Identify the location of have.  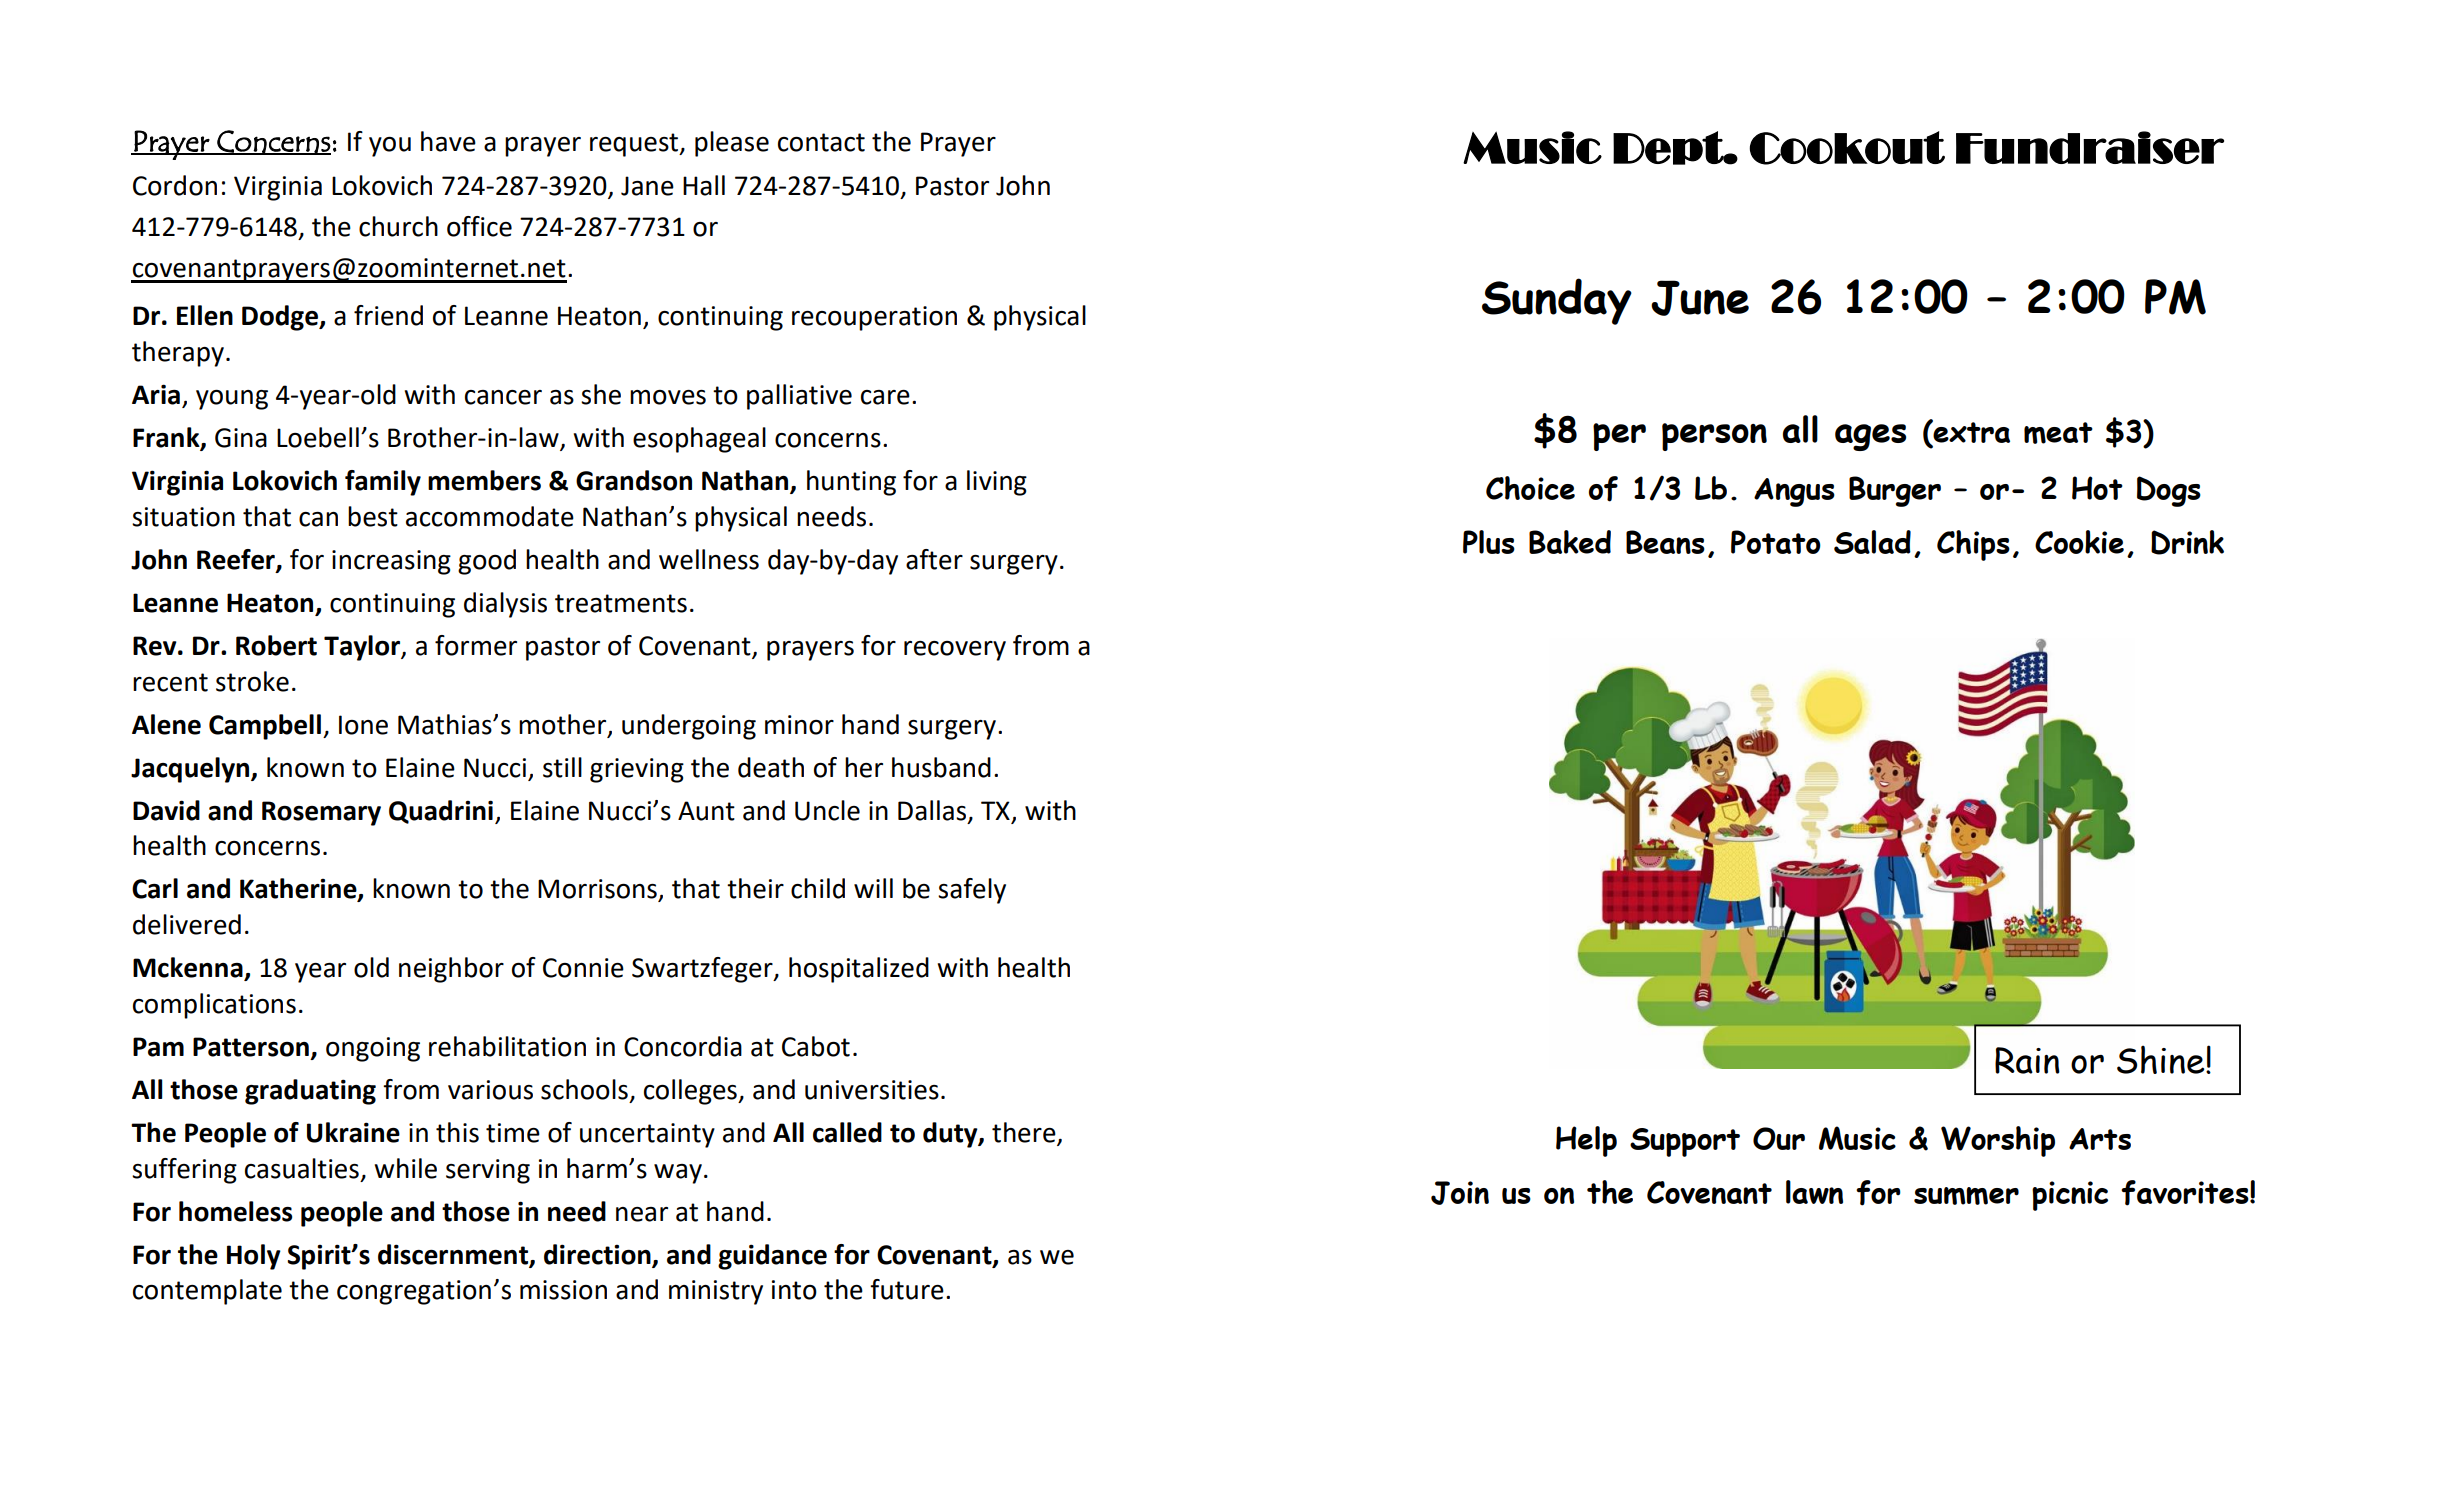
(448, 141).
